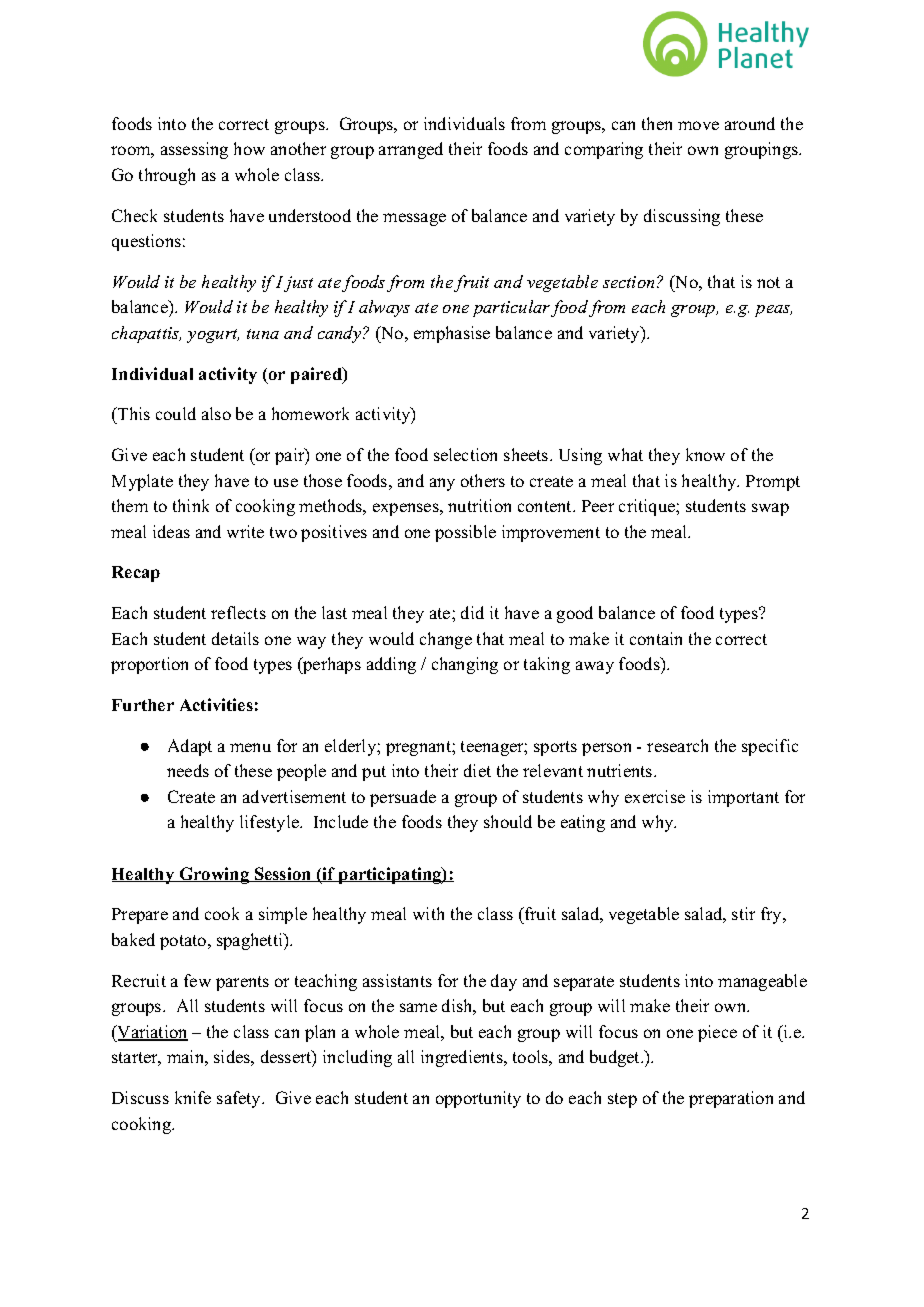 The image size is (924, 1307). Describe the element at coordinates (698, 125) in the screenshot. I see `move` at that location.
